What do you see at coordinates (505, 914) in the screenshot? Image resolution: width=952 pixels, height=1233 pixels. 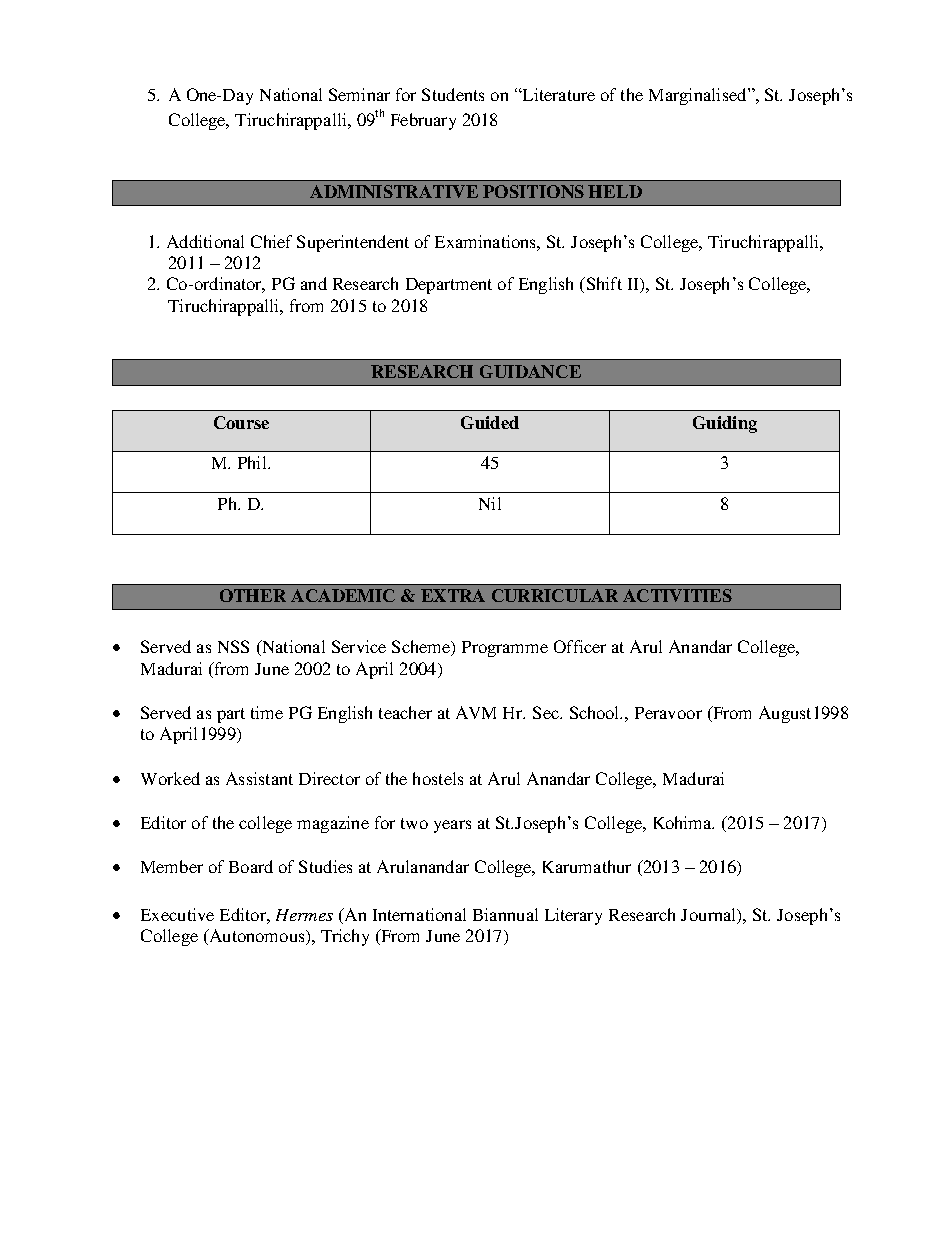 I see `Biannual` at bounding box center [505, 914].
